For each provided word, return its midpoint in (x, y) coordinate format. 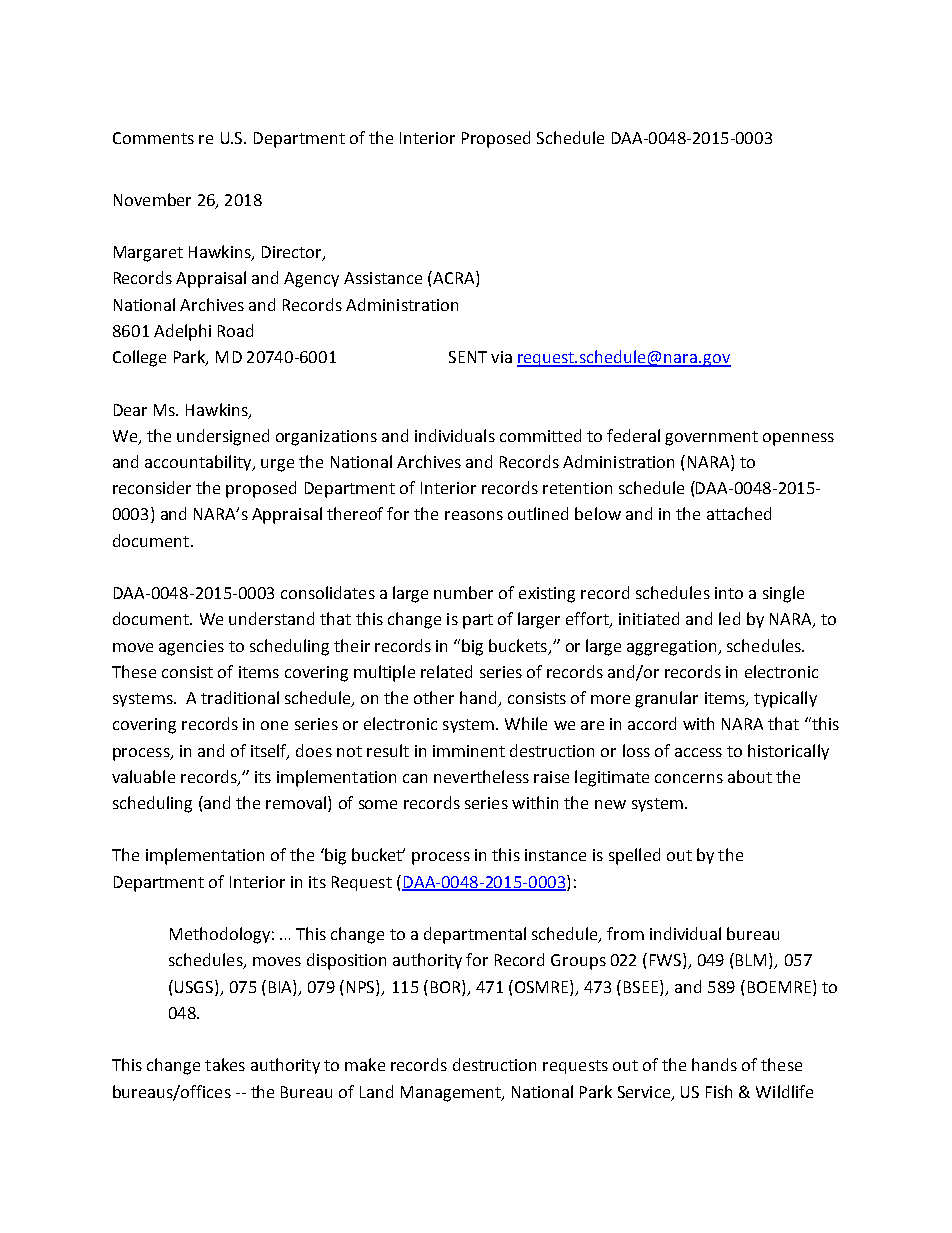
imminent (469, 751)
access (698, 752)
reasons (474, 515)
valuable (143, 776)
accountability (199, 463)
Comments (153, 138)
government (711, 438)
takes (225, 1064)
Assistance (383, 278)
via (501, 357)
